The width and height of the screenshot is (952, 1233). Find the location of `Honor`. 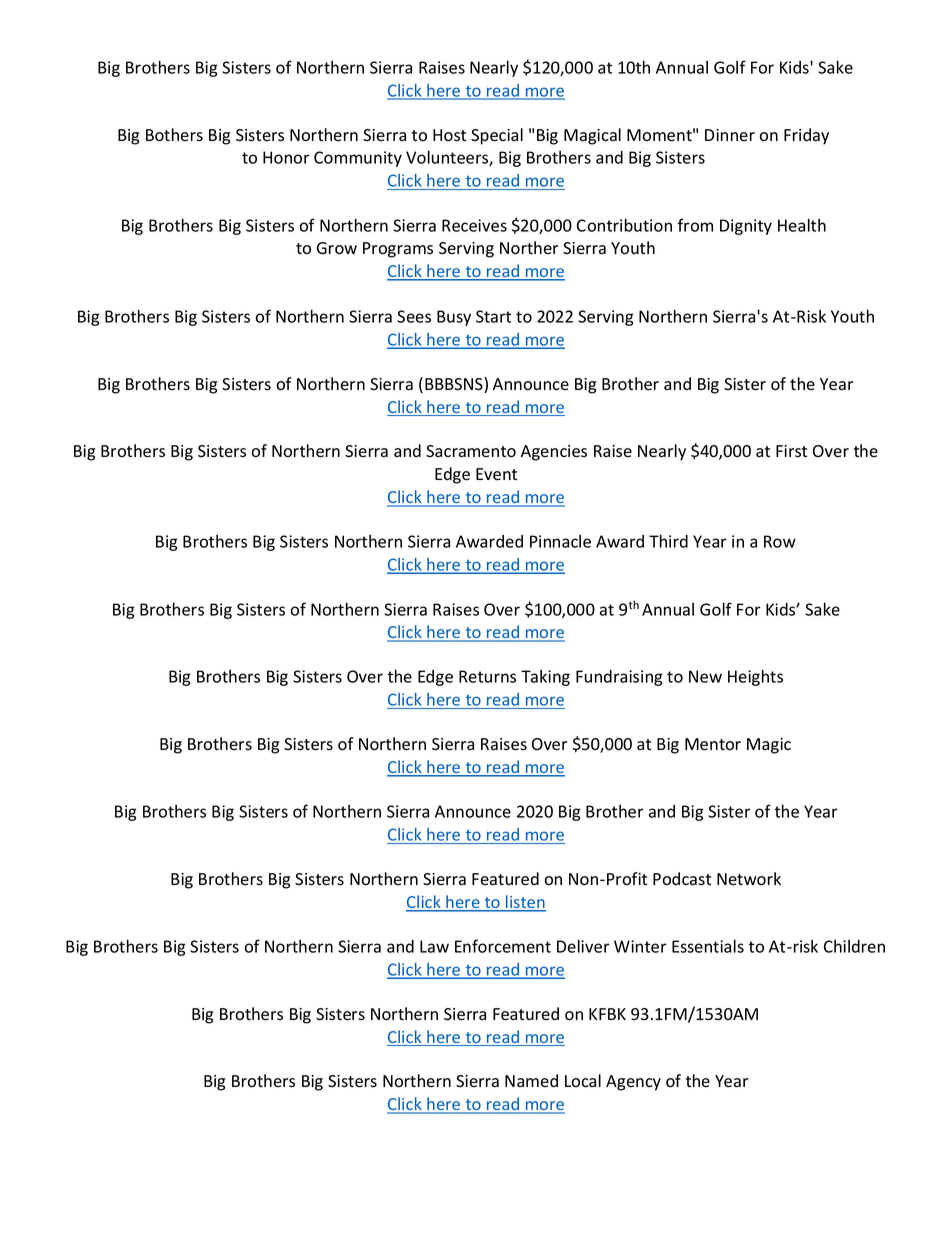

Honor is located at coordinates (286, 157).
